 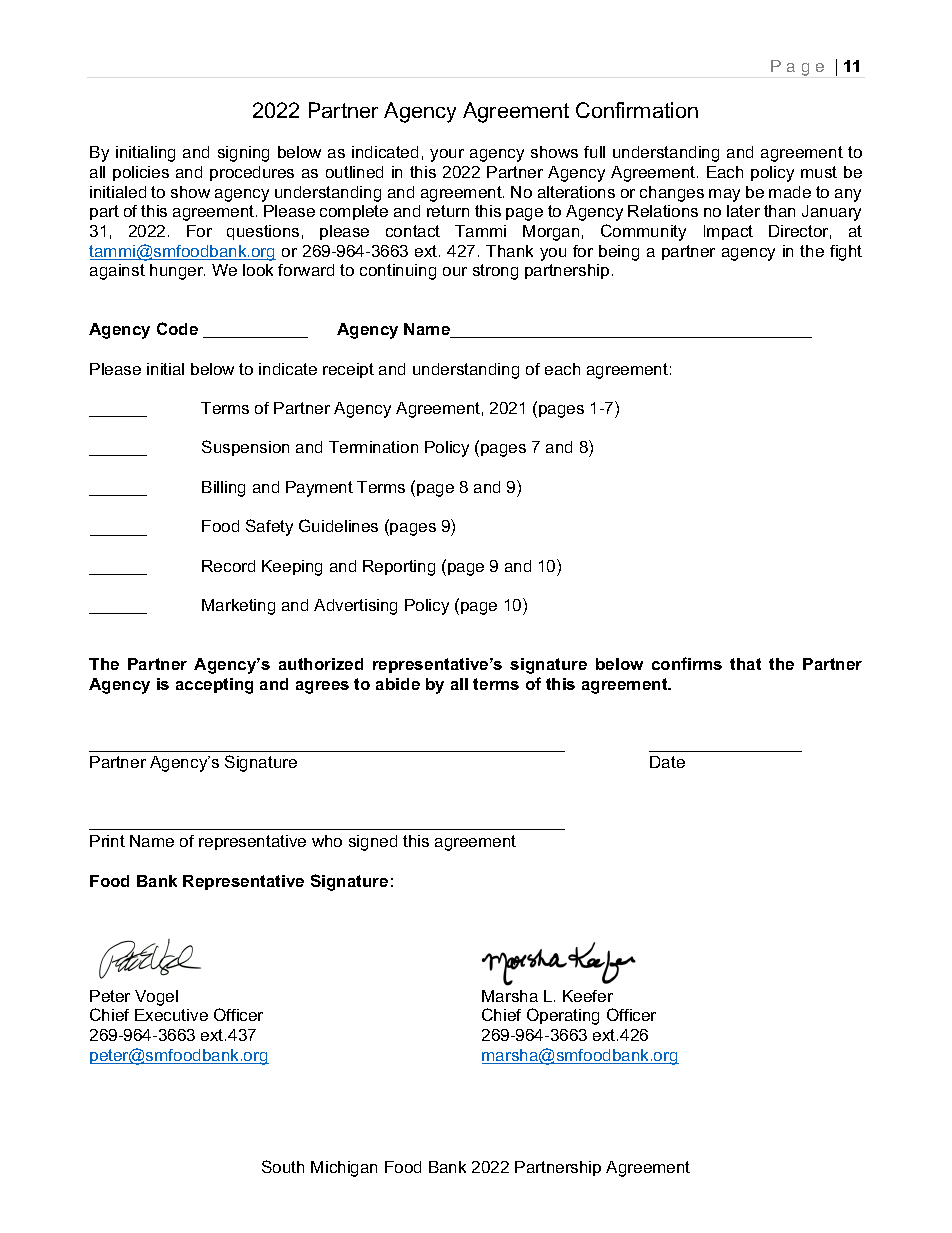 I want to click on Date, so click(x=667, y=762).
